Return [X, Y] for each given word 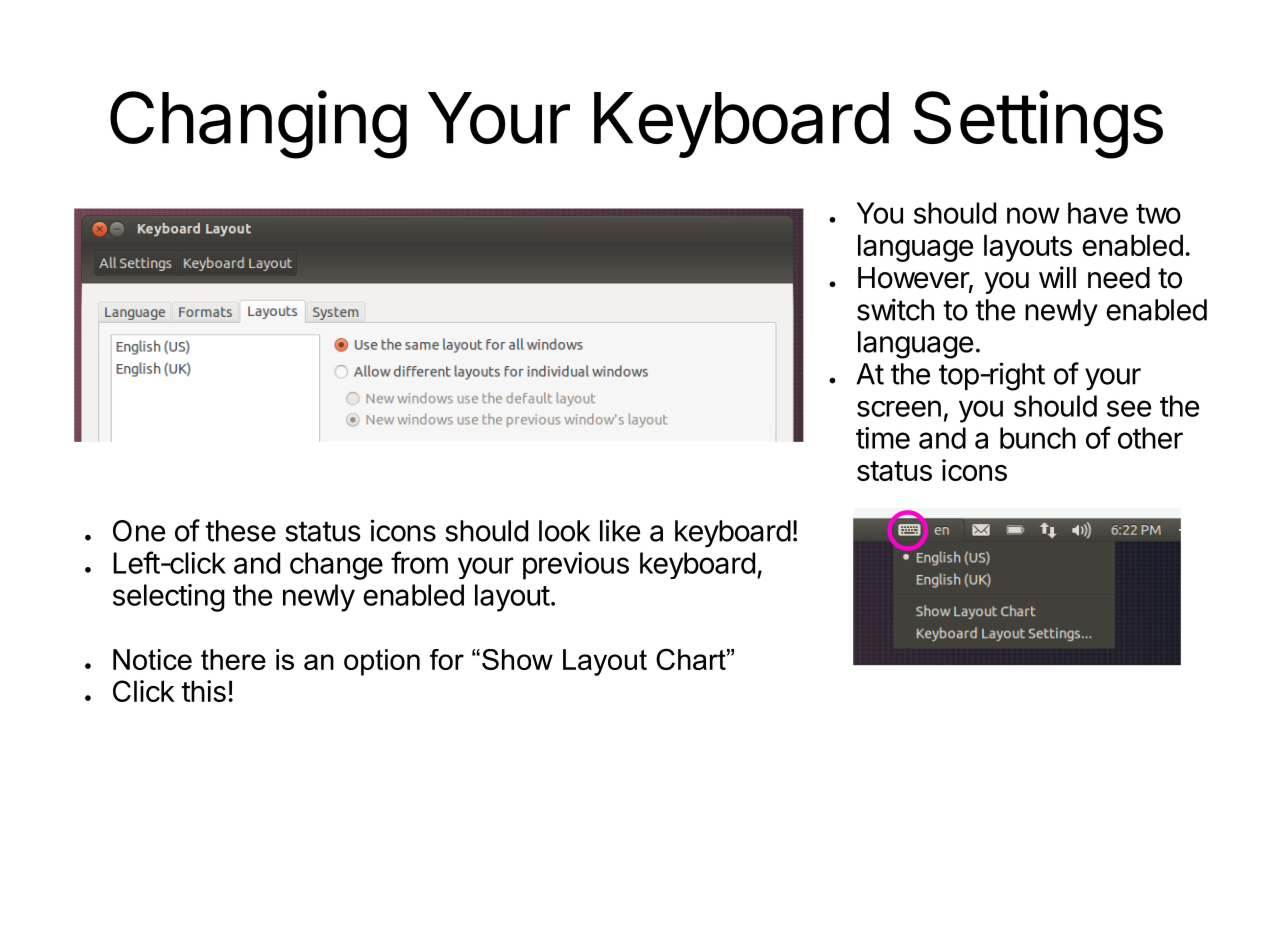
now [1033, 215]
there [233, 659]
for [447, 659]
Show [517, 659]
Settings [1038, 124]
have [1098, 213]
